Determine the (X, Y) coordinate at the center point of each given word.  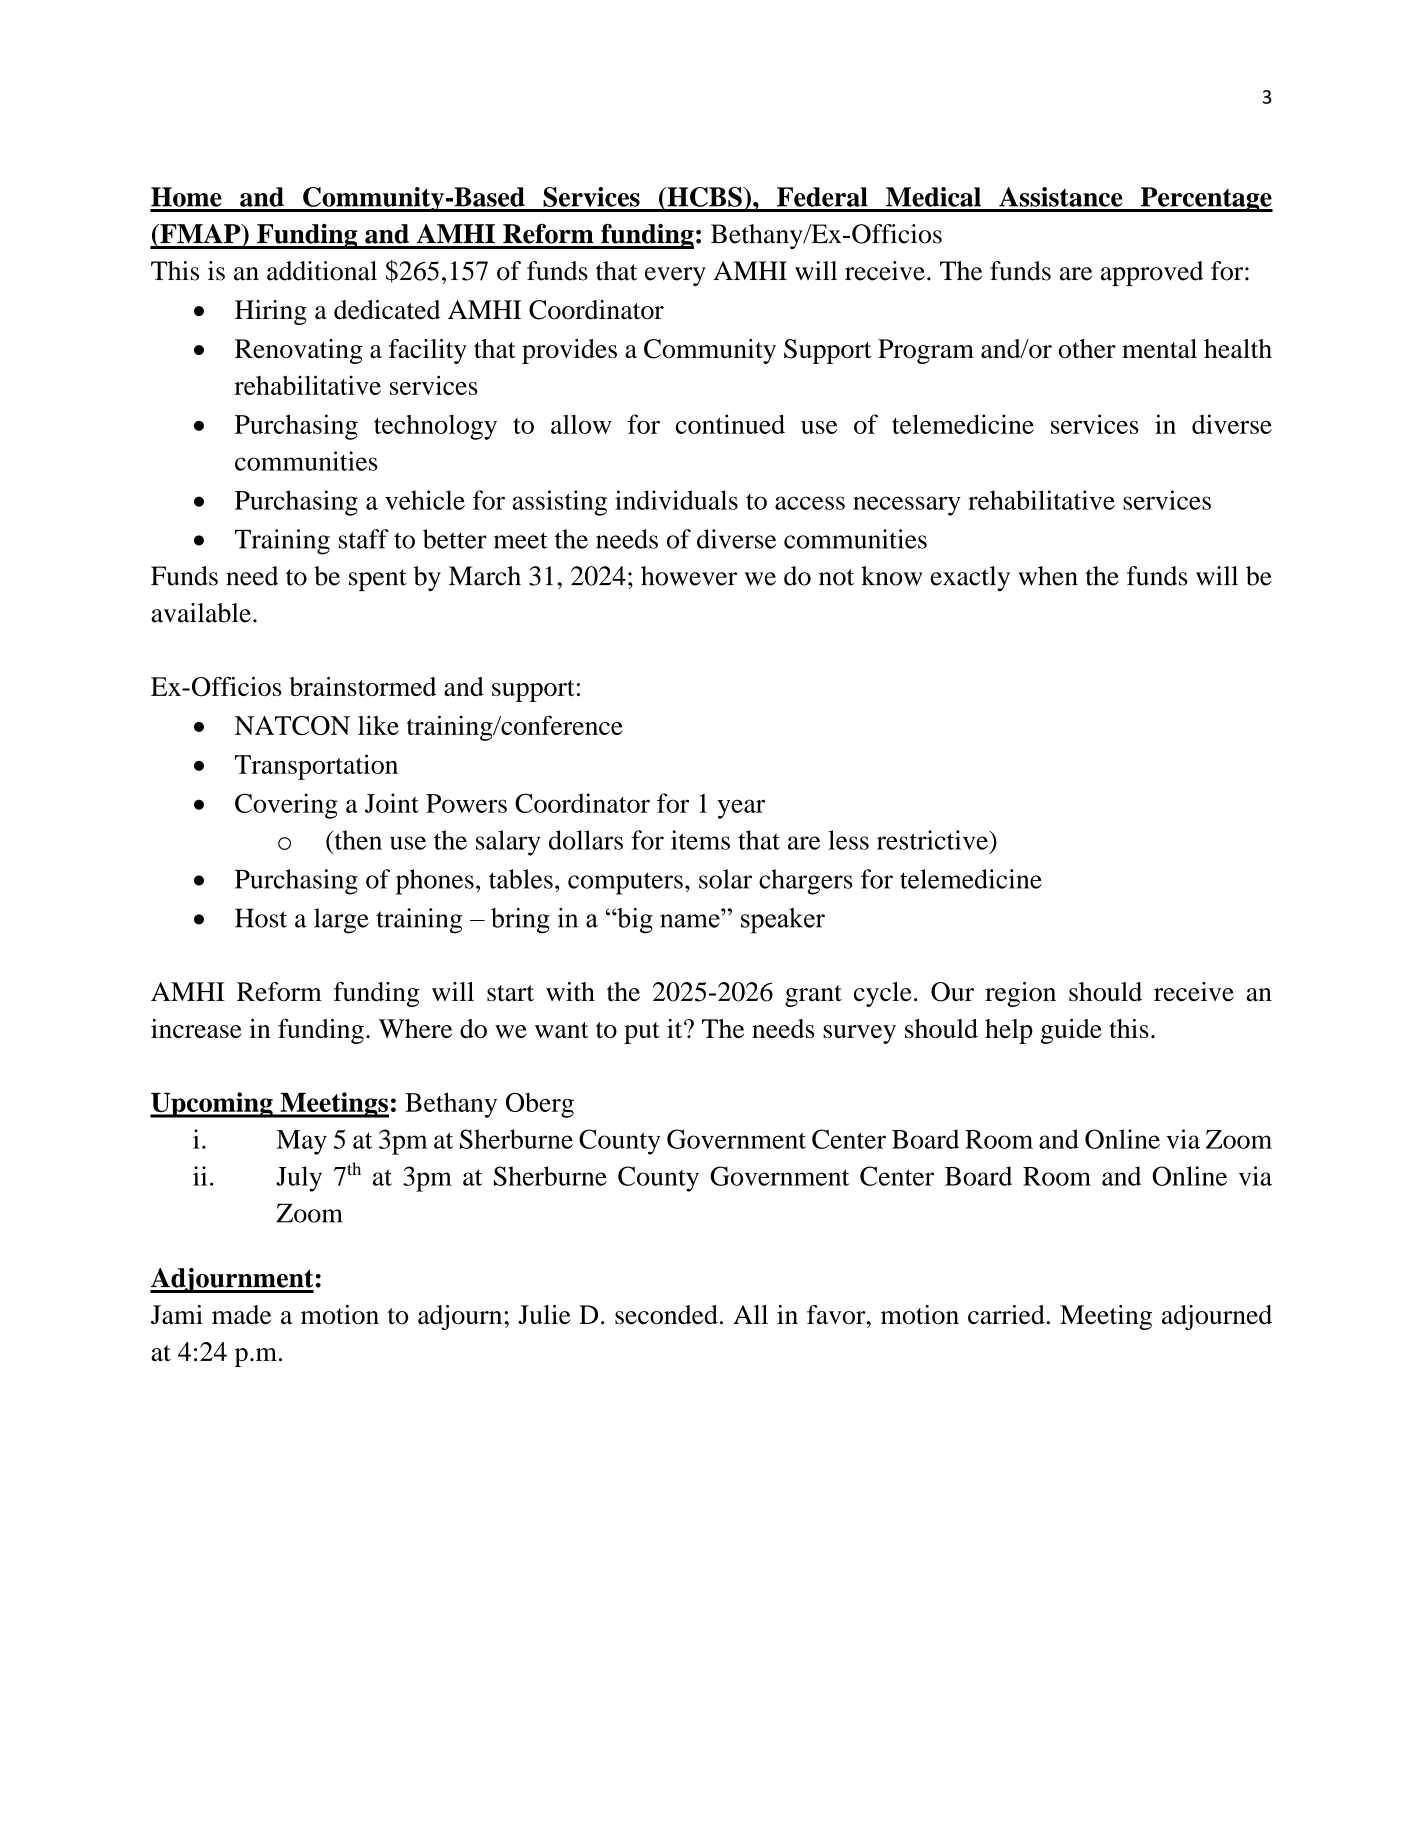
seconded (666, 1315)
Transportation (316, 767)
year (741, 809)
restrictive (933, 840)
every (675, 276)
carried (1006, 1315)
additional (322, 271)
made (241, 1315)
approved (1152, 273)
